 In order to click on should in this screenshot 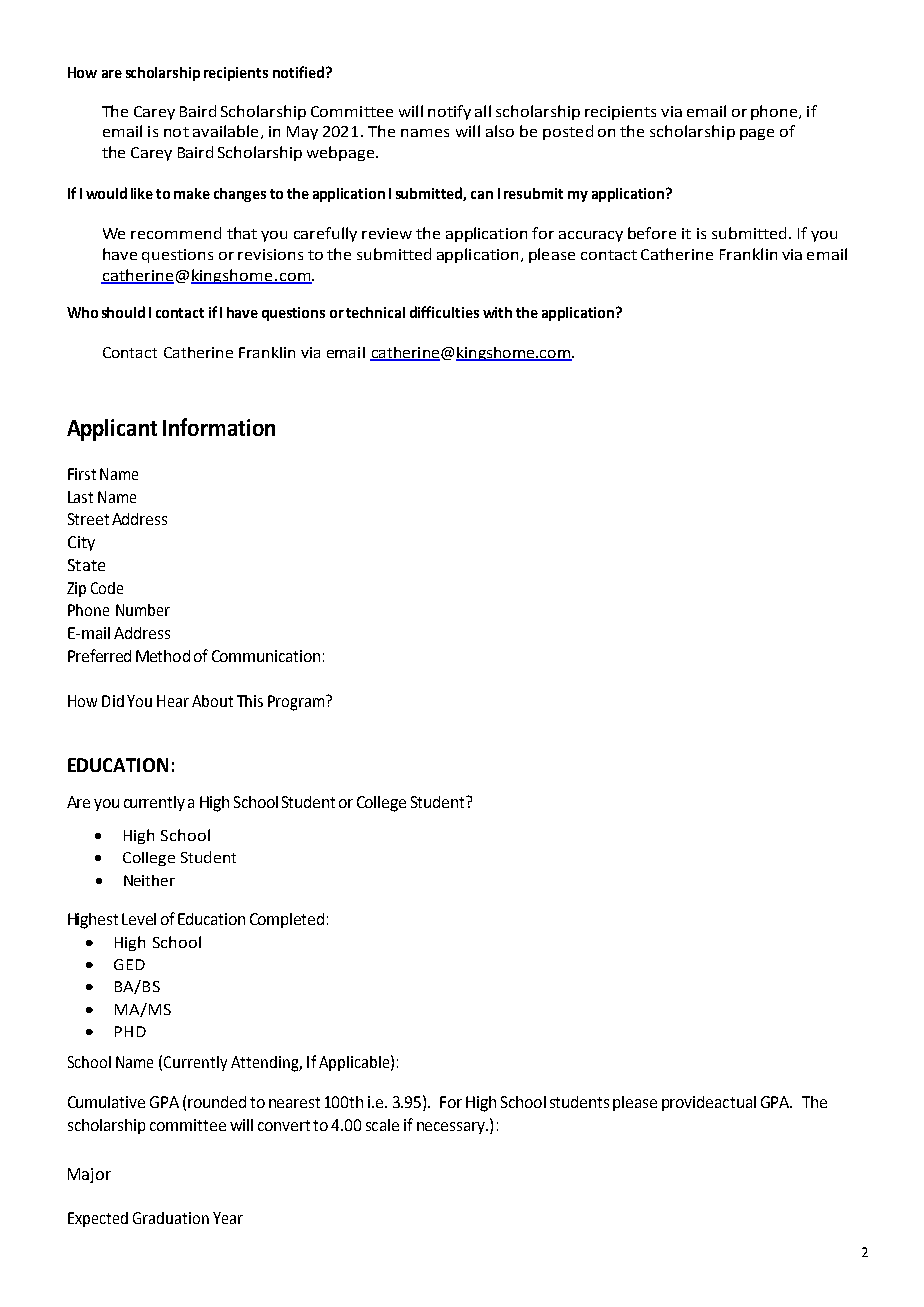, I will do `click(123, 312)`.
